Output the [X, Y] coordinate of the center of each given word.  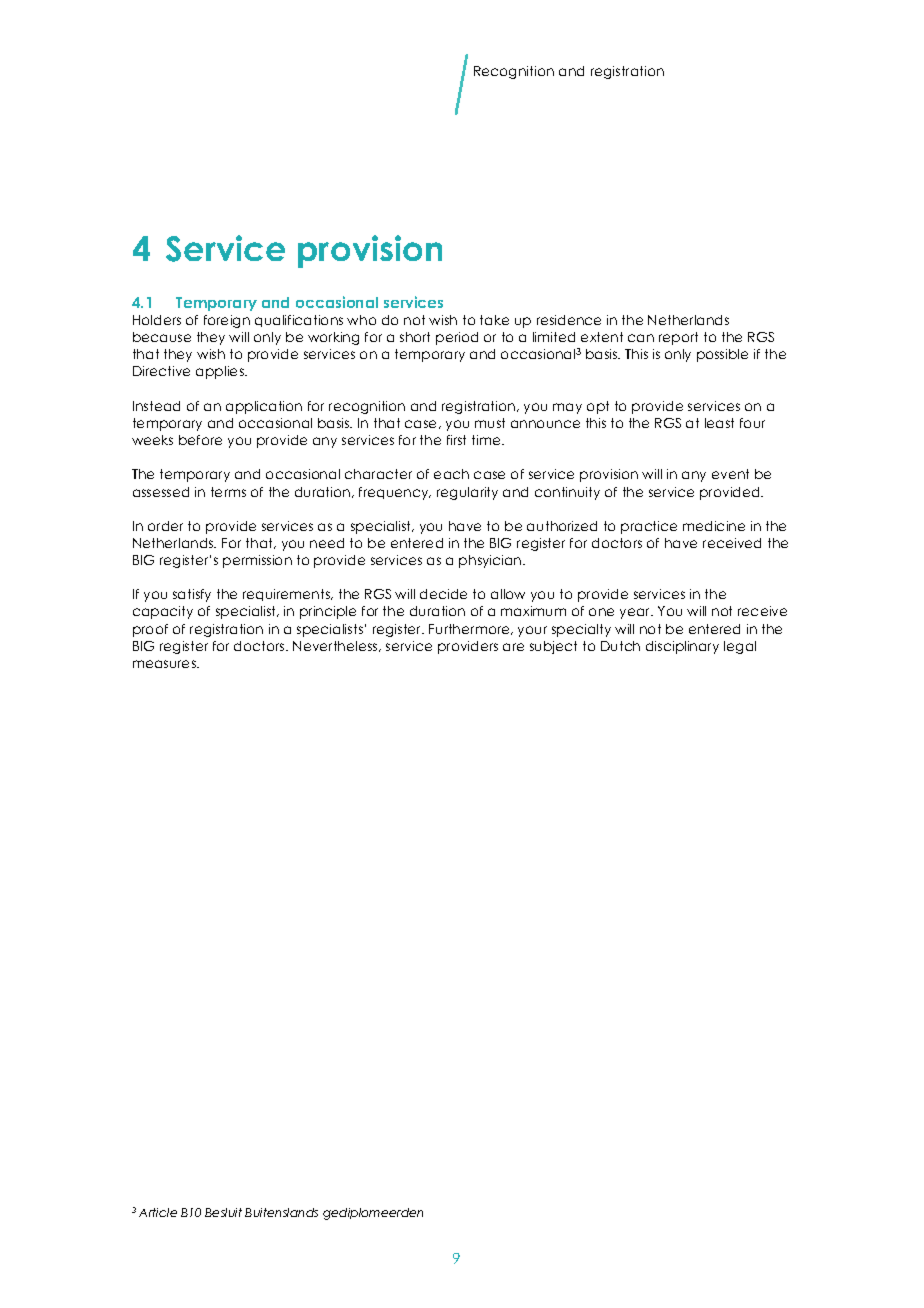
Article [158, 1212]
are [513, 647]
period [457, 338]
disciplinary [682, 647]
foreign [227, 321]
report [678, 338]
